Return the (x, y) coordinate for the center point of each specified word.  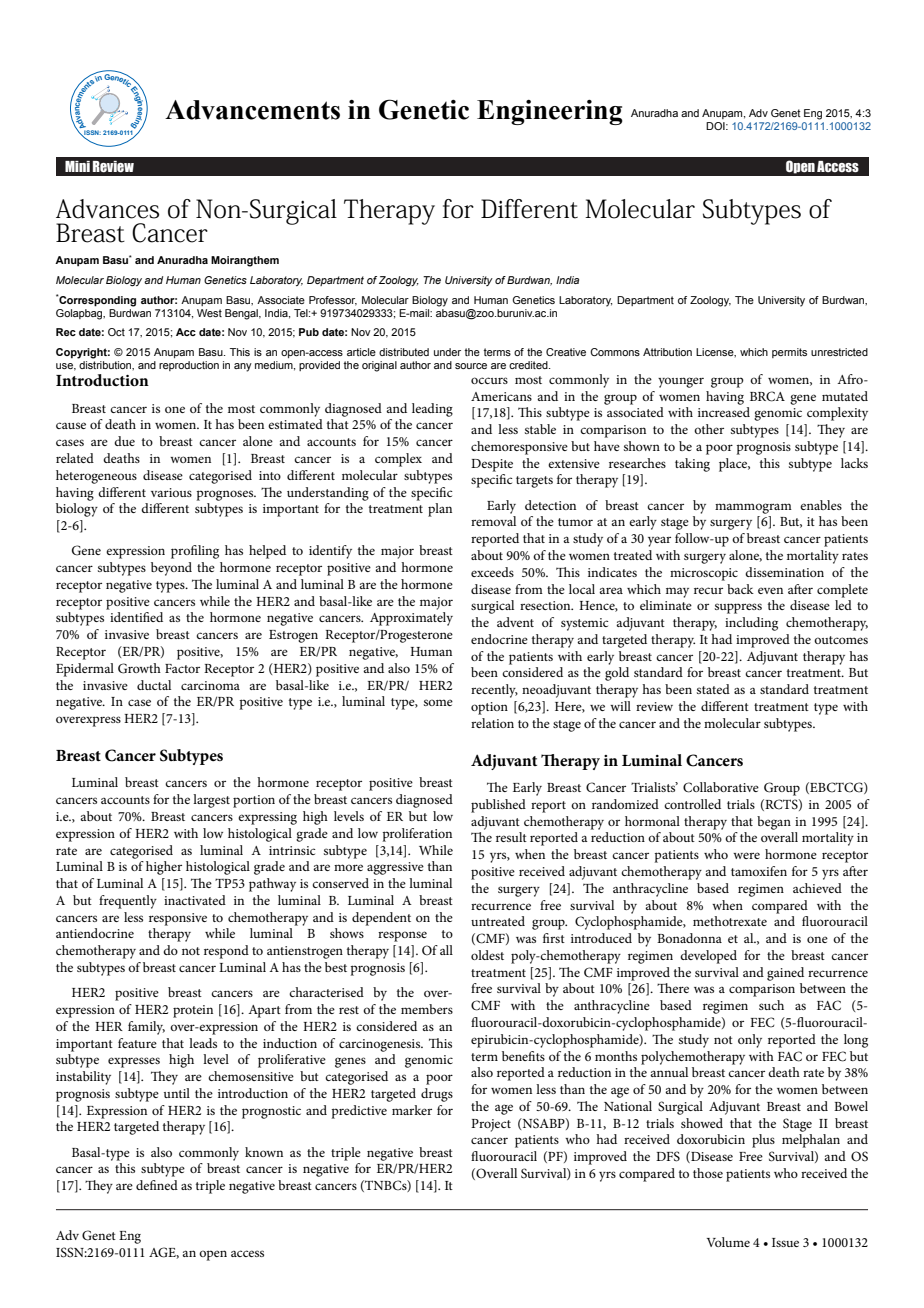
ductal (154, 685)
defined (157, 1185)
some (438, 702)
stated (713, 689)
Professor (333, 301)
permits (789, 353)
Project (491, 1125)
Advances (107, 209)
